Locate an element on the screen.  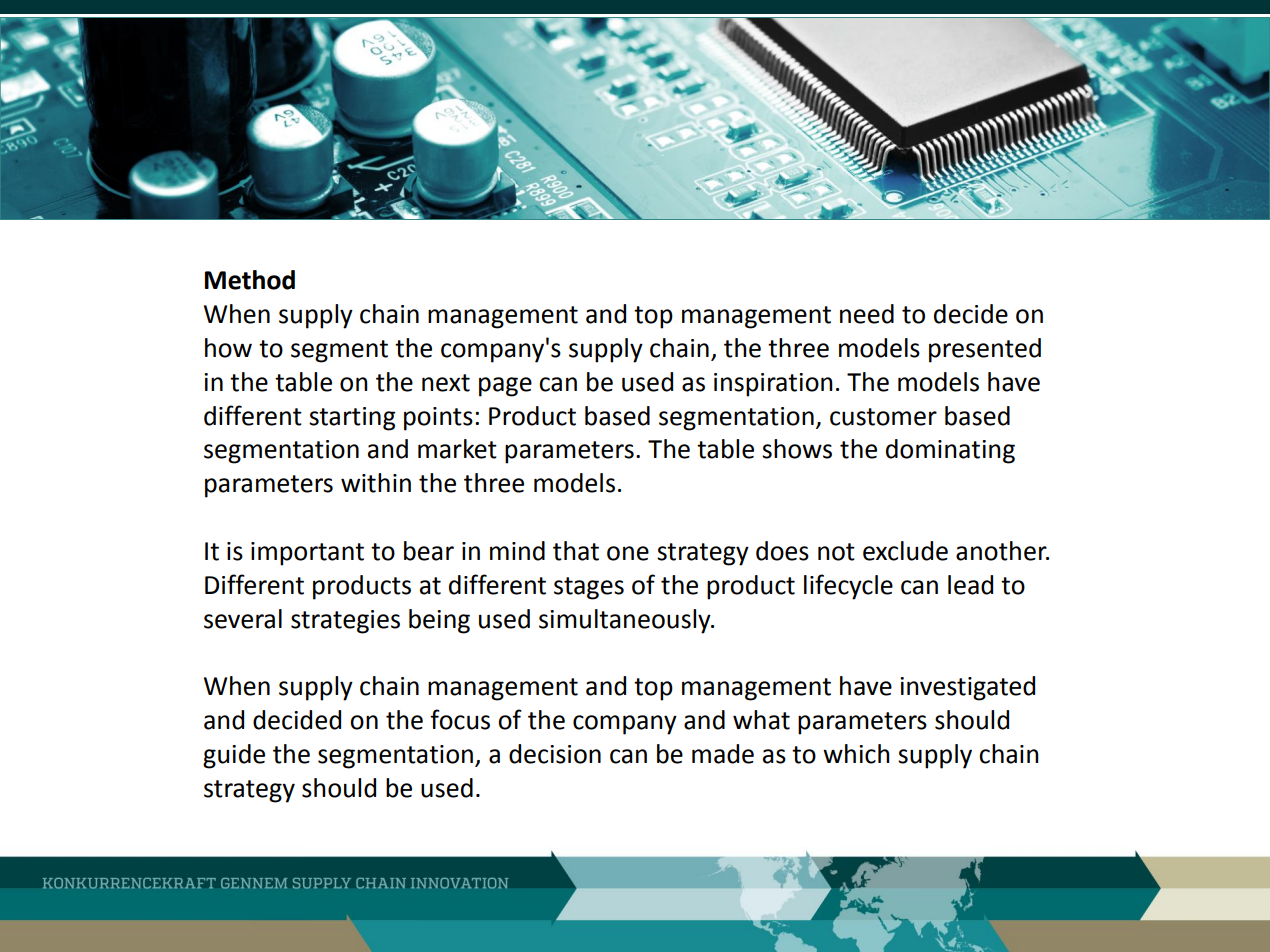
stages is located at coordinates (589, 588).
